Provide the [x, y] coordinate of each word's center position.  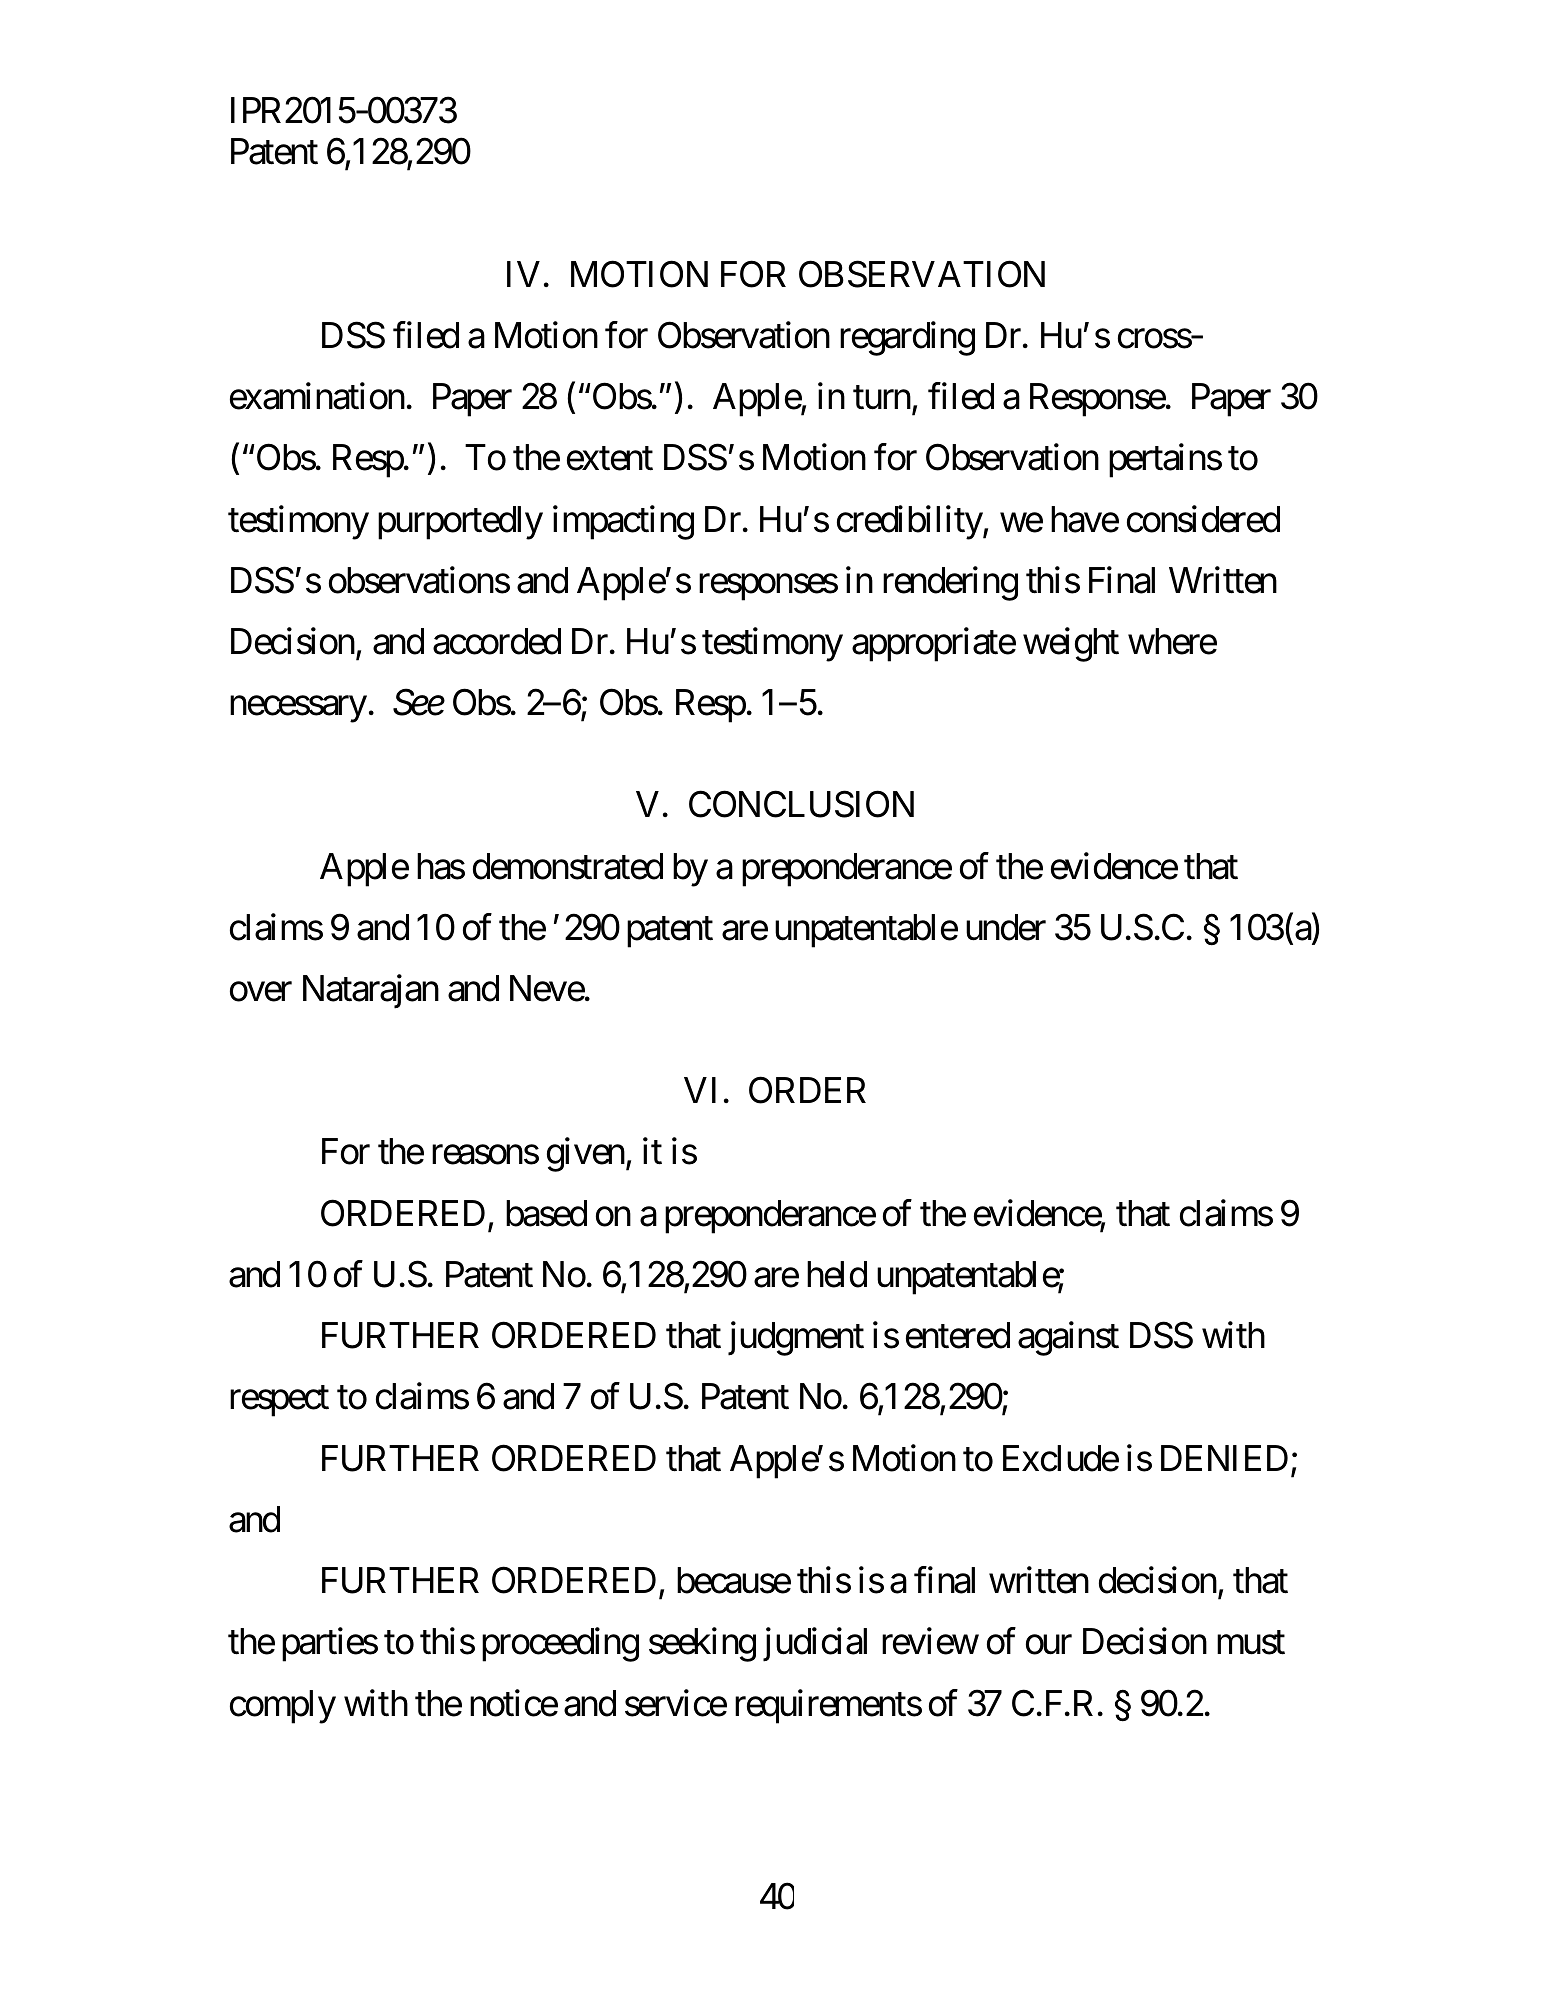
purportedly [460, 523]
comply [283, 1707]
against [1068, 1339]
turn [883, 399]
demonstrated [568, 866]
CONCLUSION [801, 804]
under [1006, 927]
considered [1203, 519]
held [837, 1274]
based [546, 1213]
